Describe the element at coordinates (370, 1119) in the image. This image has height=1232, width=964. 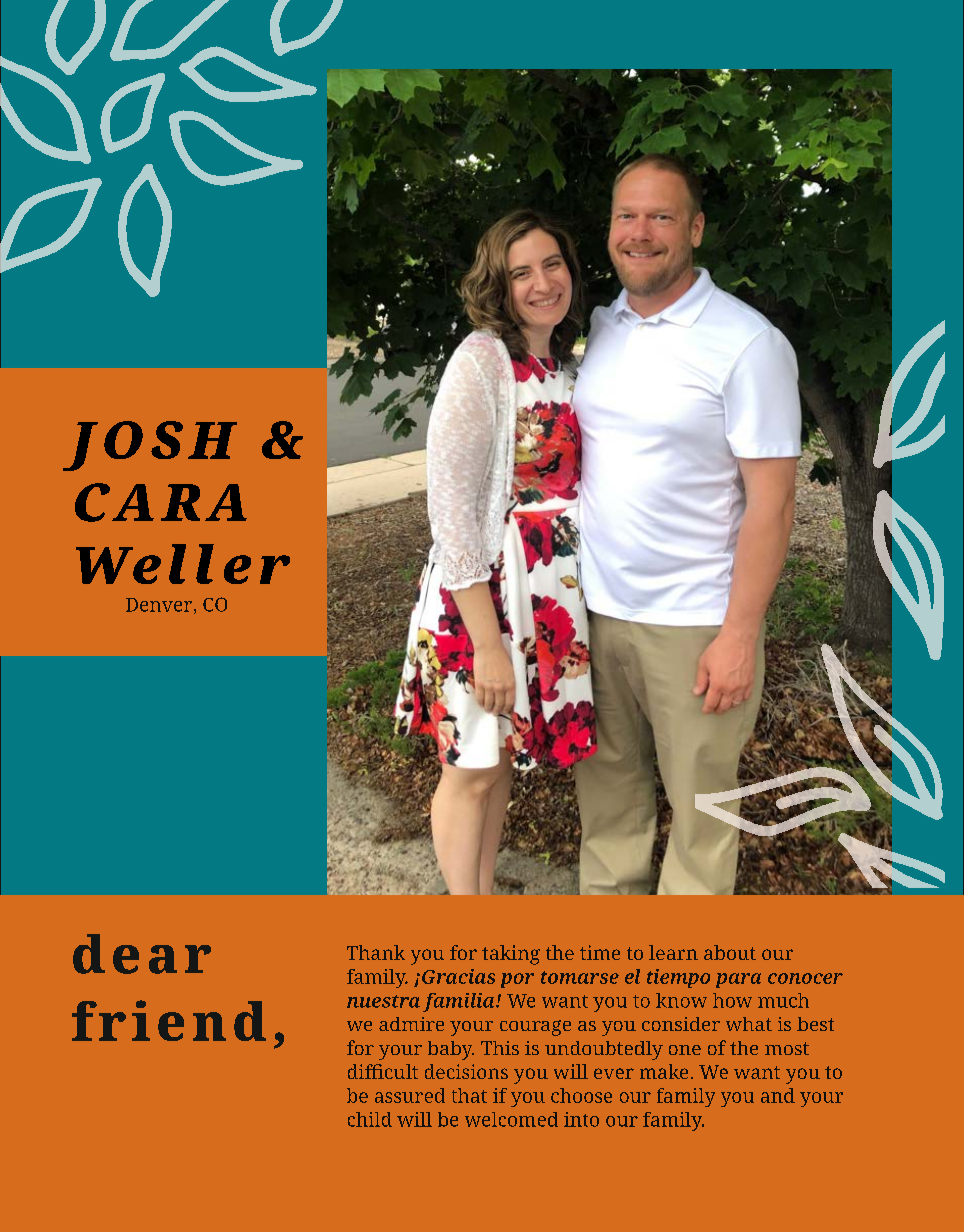
I see `child` at that location.
